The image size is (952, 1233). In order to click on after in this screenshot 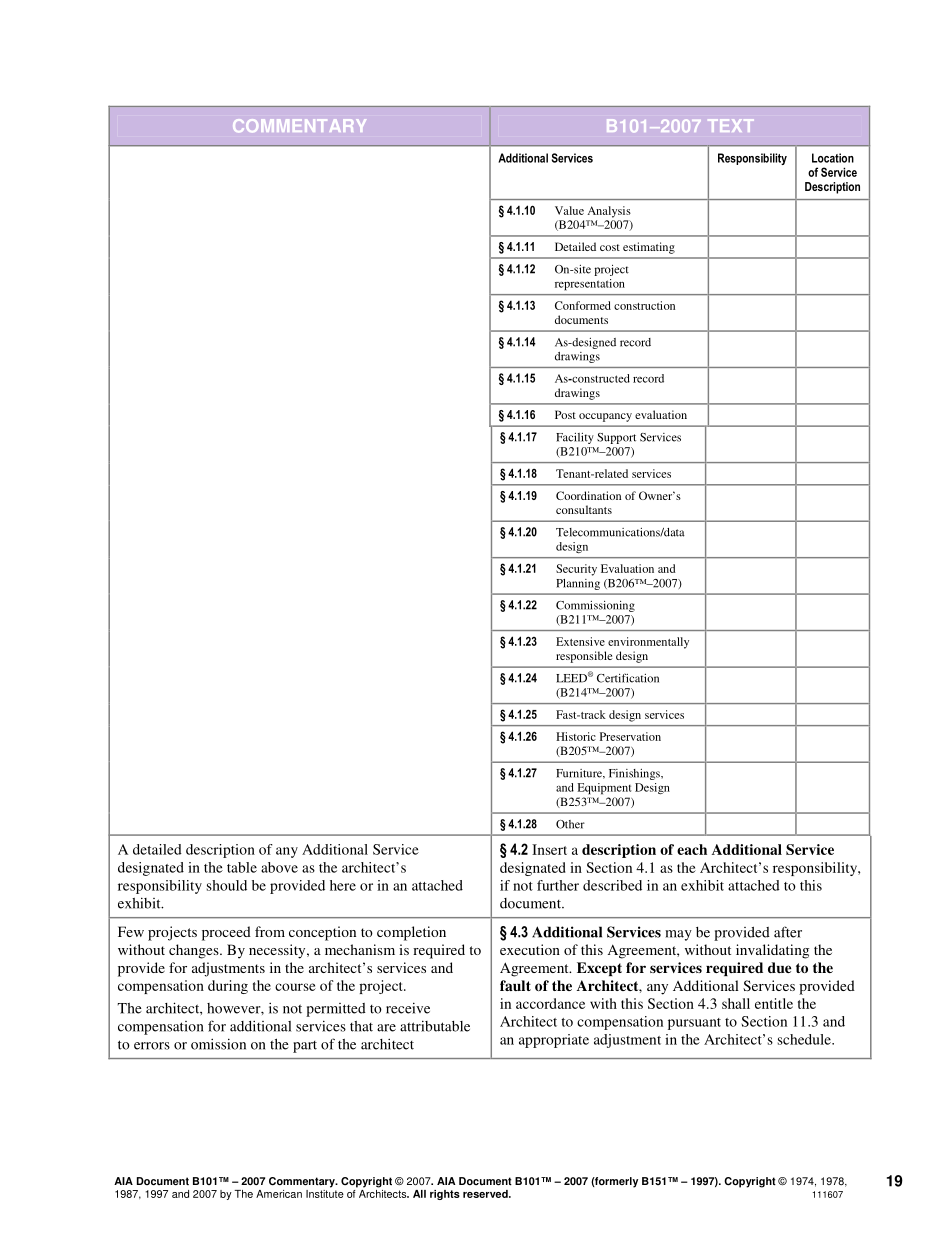, I will do `click(788, 932)`.
